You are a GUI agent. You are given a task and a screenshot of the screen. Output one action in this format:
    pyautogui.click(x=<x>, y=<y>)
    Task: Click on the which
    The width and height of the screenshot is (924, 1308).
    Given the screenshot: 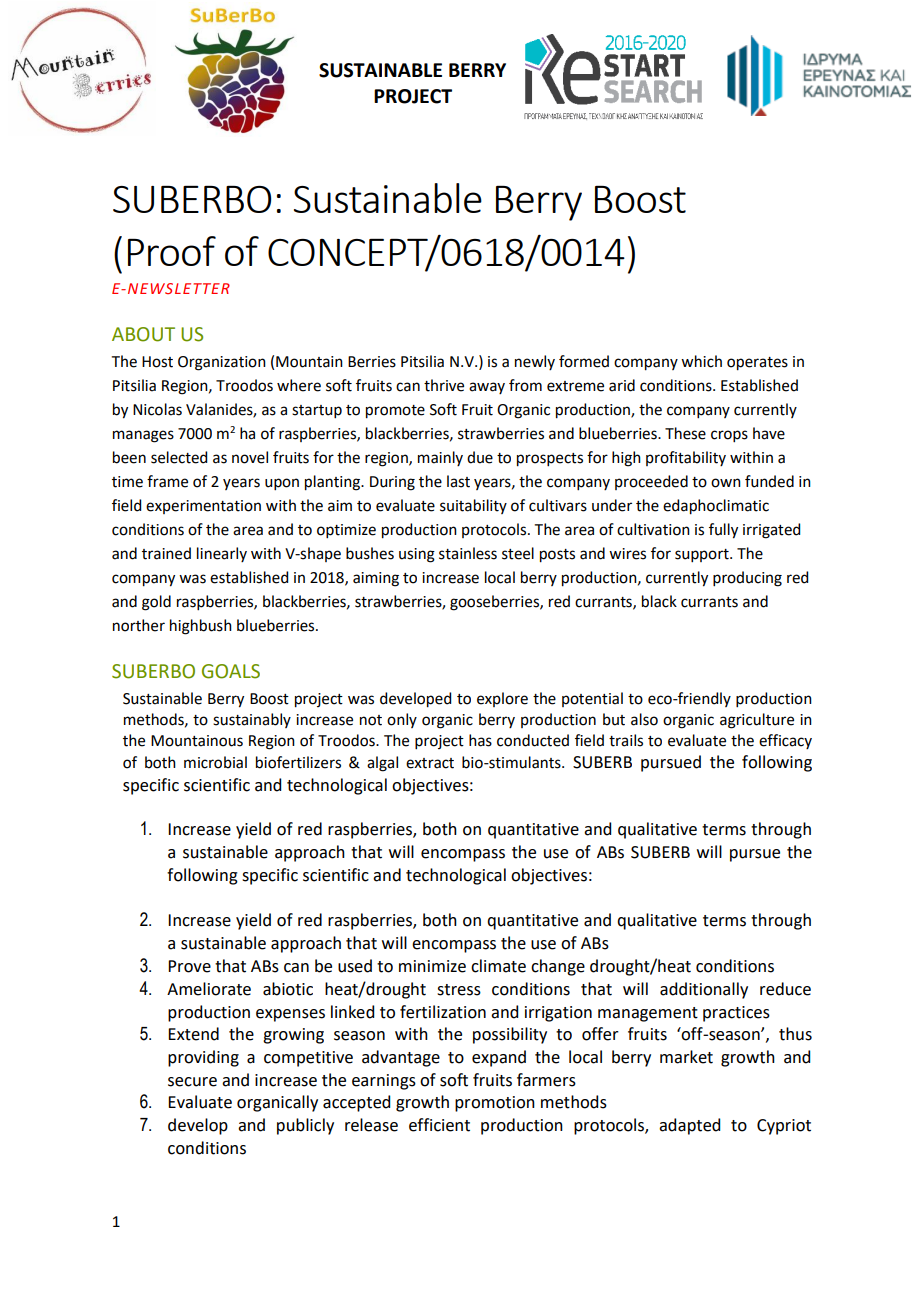 What is the action you would take?
    pyautogui.click(x=701, y=361)
